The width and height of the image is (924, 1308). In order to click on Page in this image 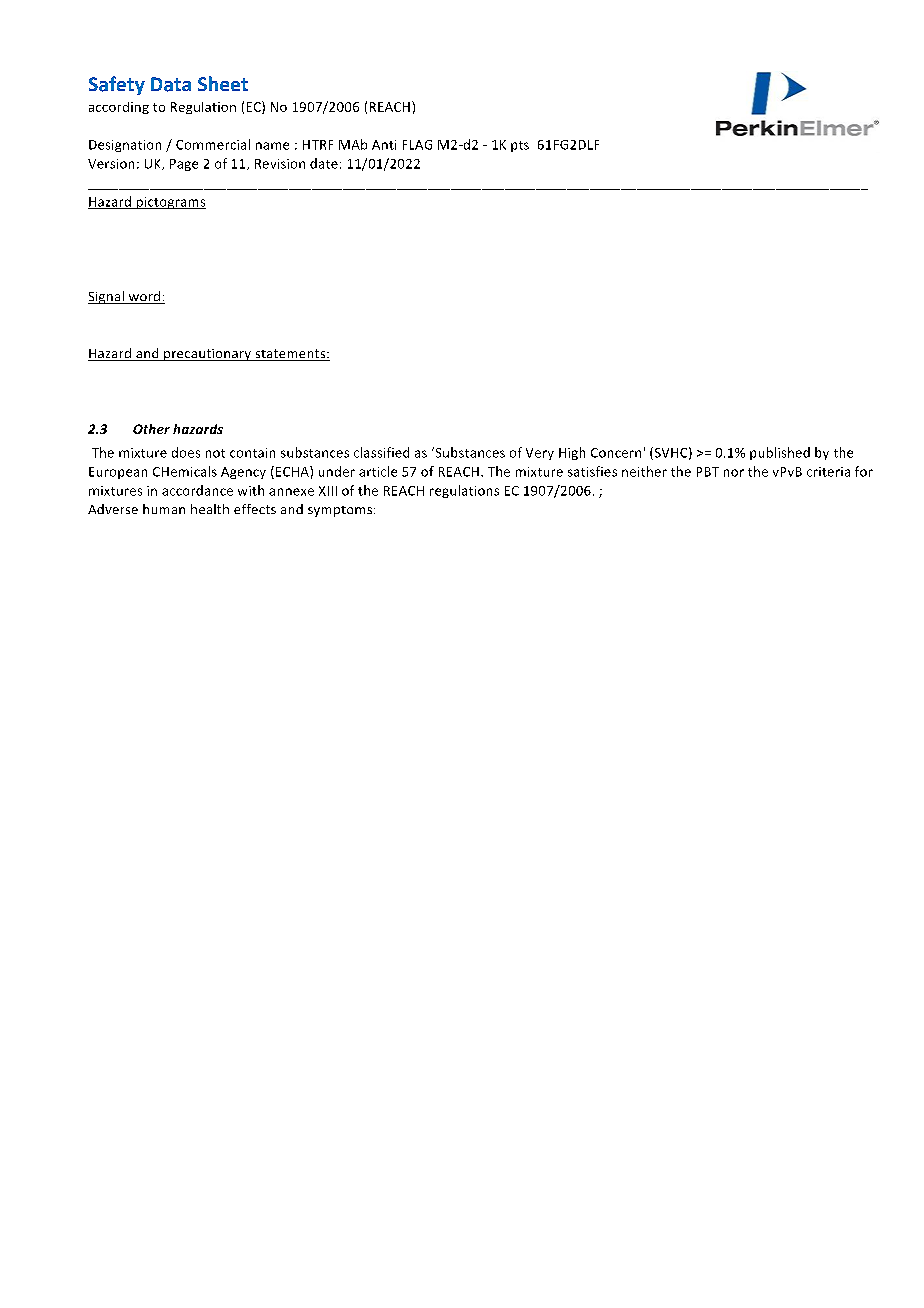, I will do `click(184, 165)`.
